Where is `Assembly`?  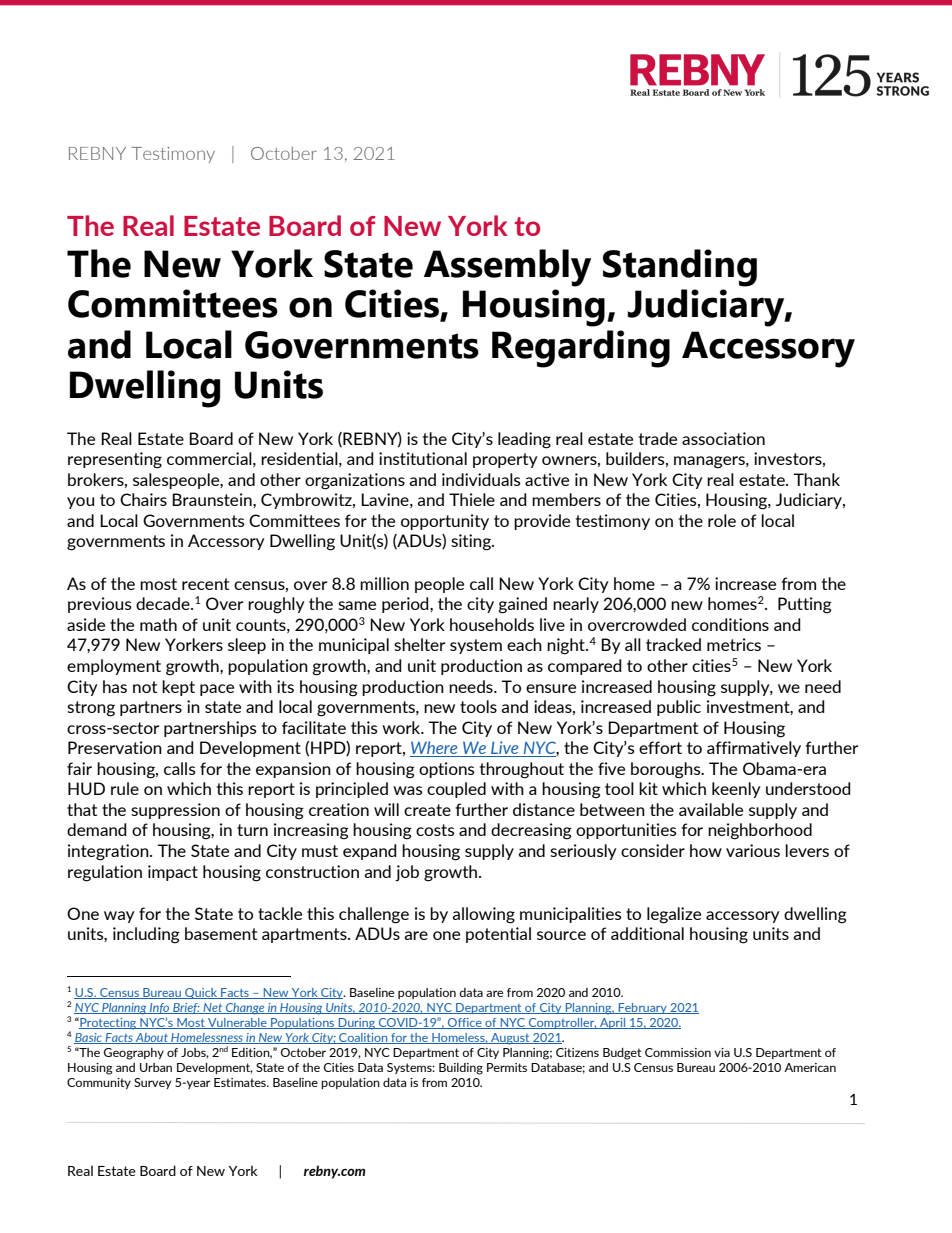
Assembly is located at coordinates (507, 268).
